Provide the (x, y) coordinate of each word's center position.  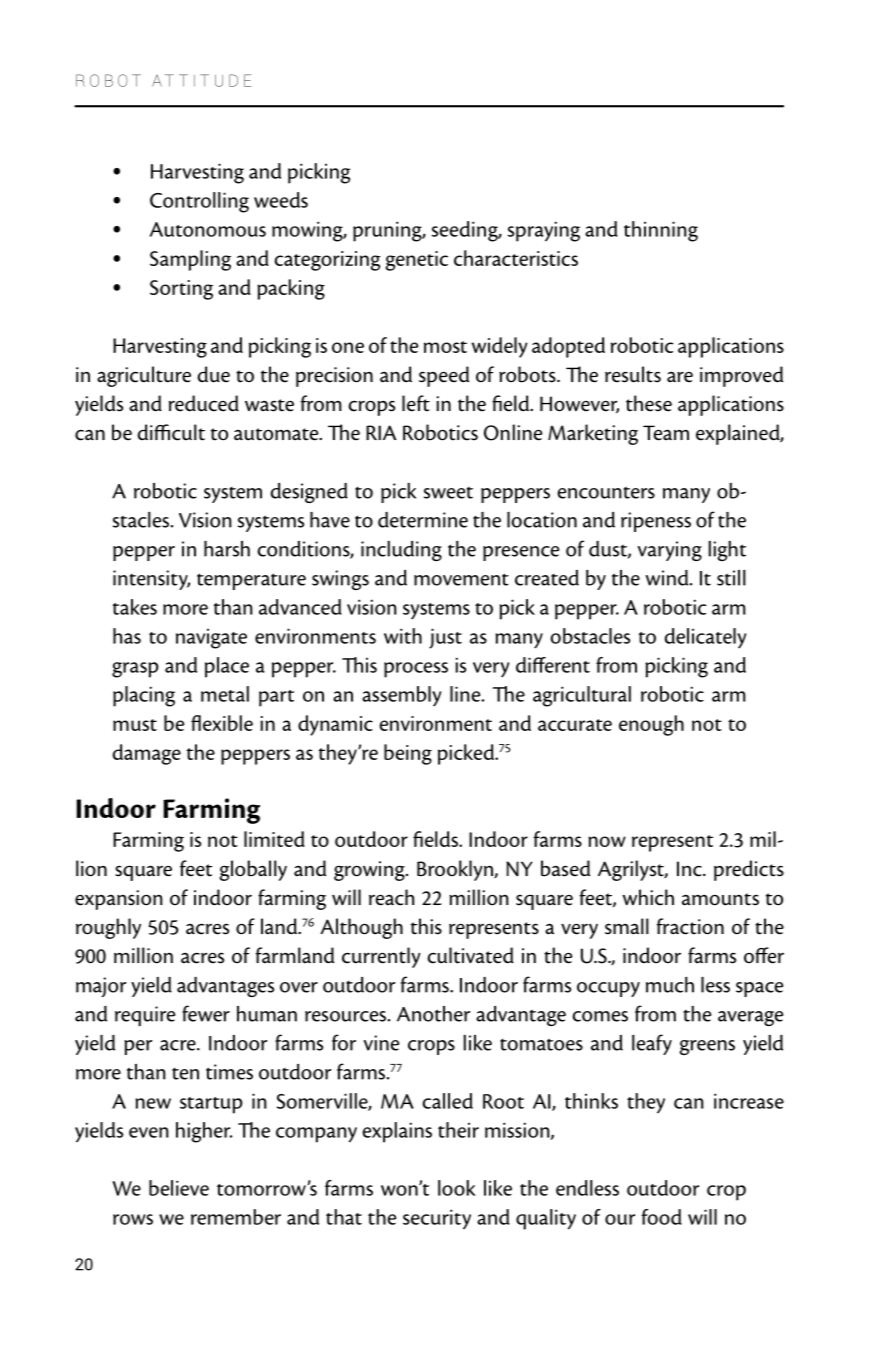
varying (670, 551)
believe (179, 1188)
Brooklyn (456, 870)
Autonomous (208, 229)
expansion (119, 900)
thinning (661, 231)
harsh (227, 549)
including (401, 551)
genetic (416, 261)
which (648, 897)
